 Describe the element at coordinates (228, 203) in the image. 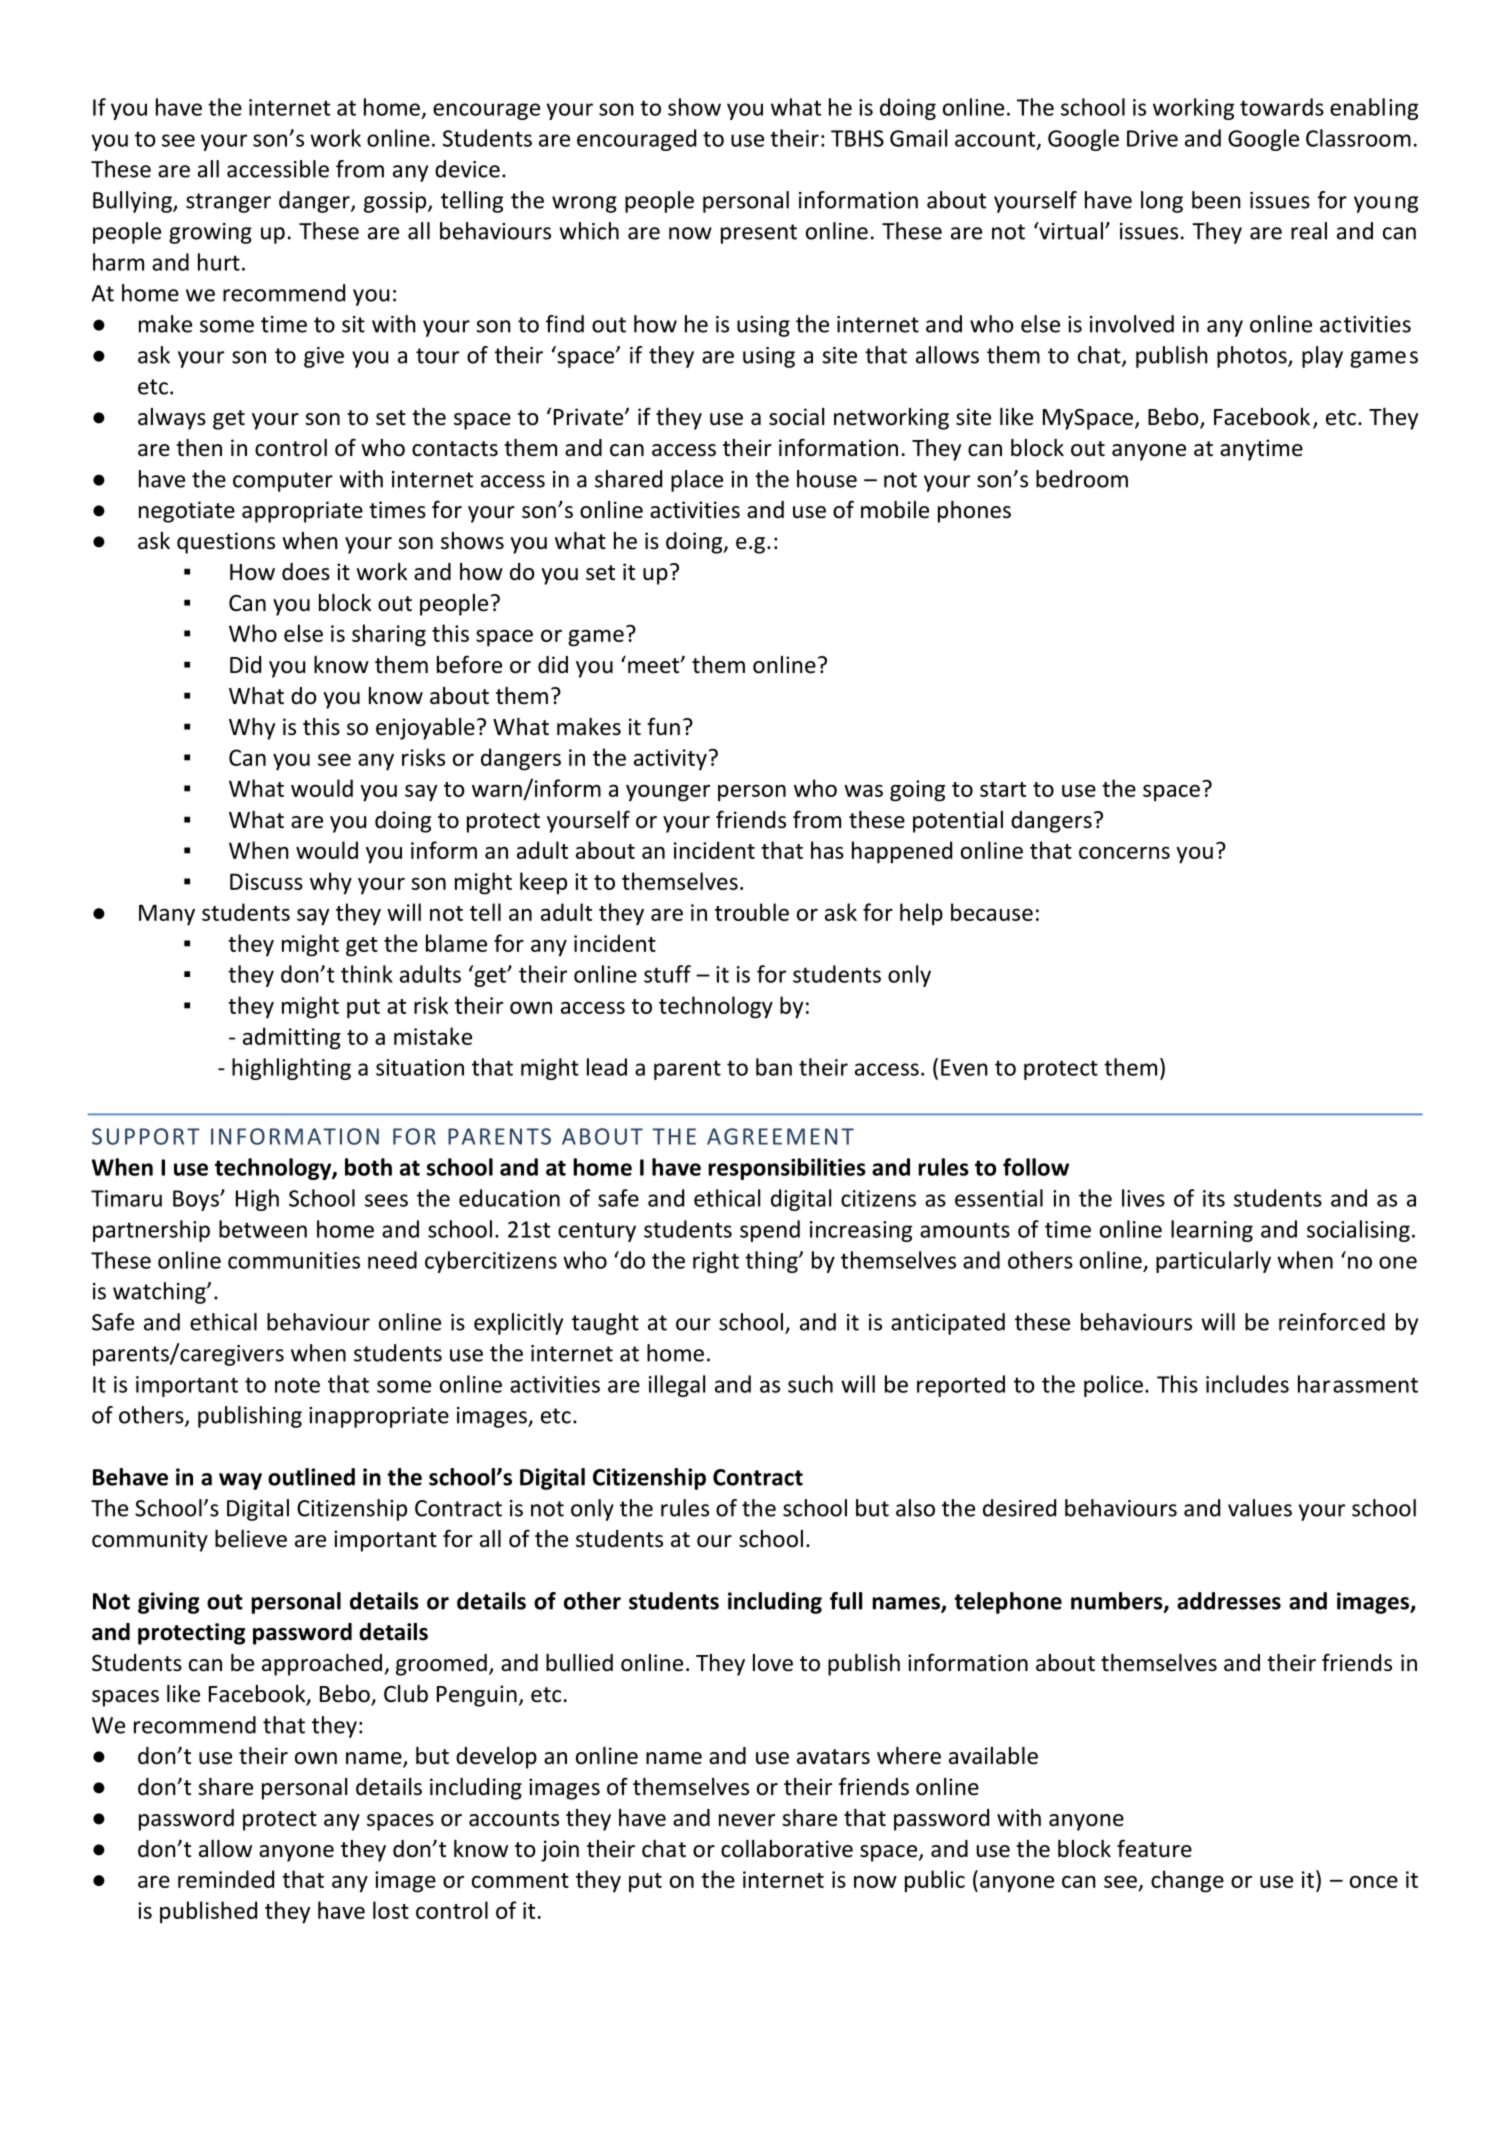

I see `stranger` at that location.
